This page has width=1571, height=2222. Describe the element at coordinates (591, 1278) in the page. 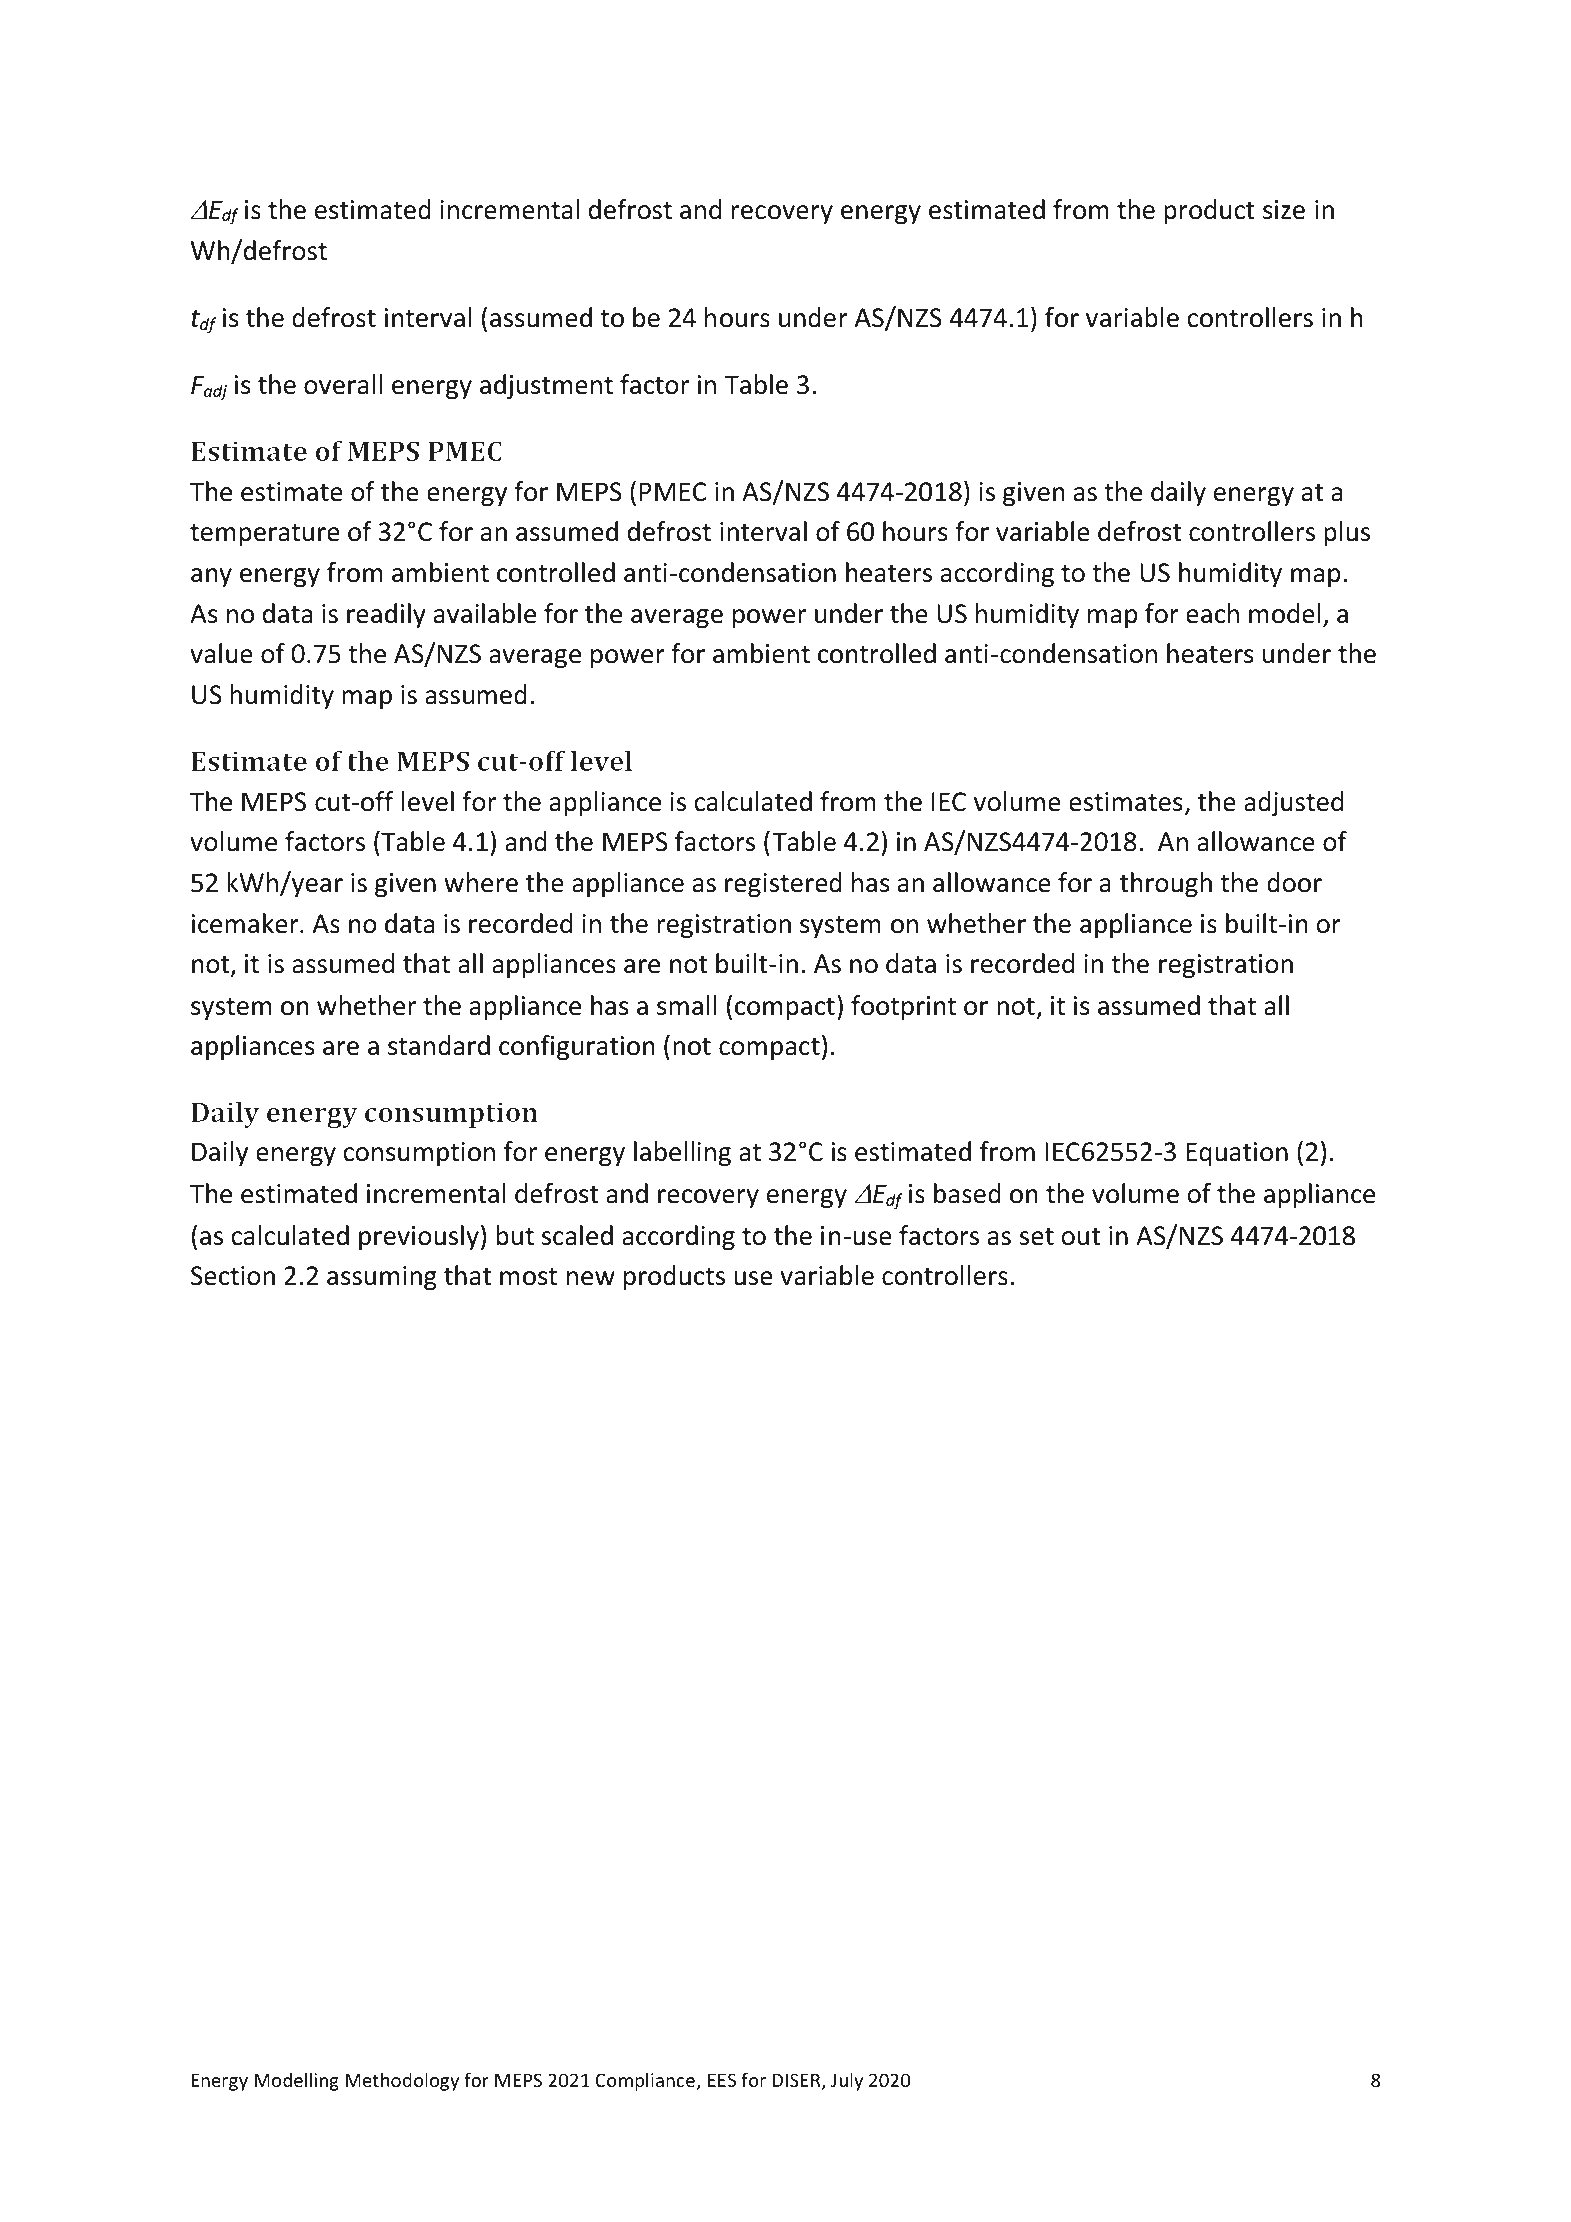

I see `new` at that location.
